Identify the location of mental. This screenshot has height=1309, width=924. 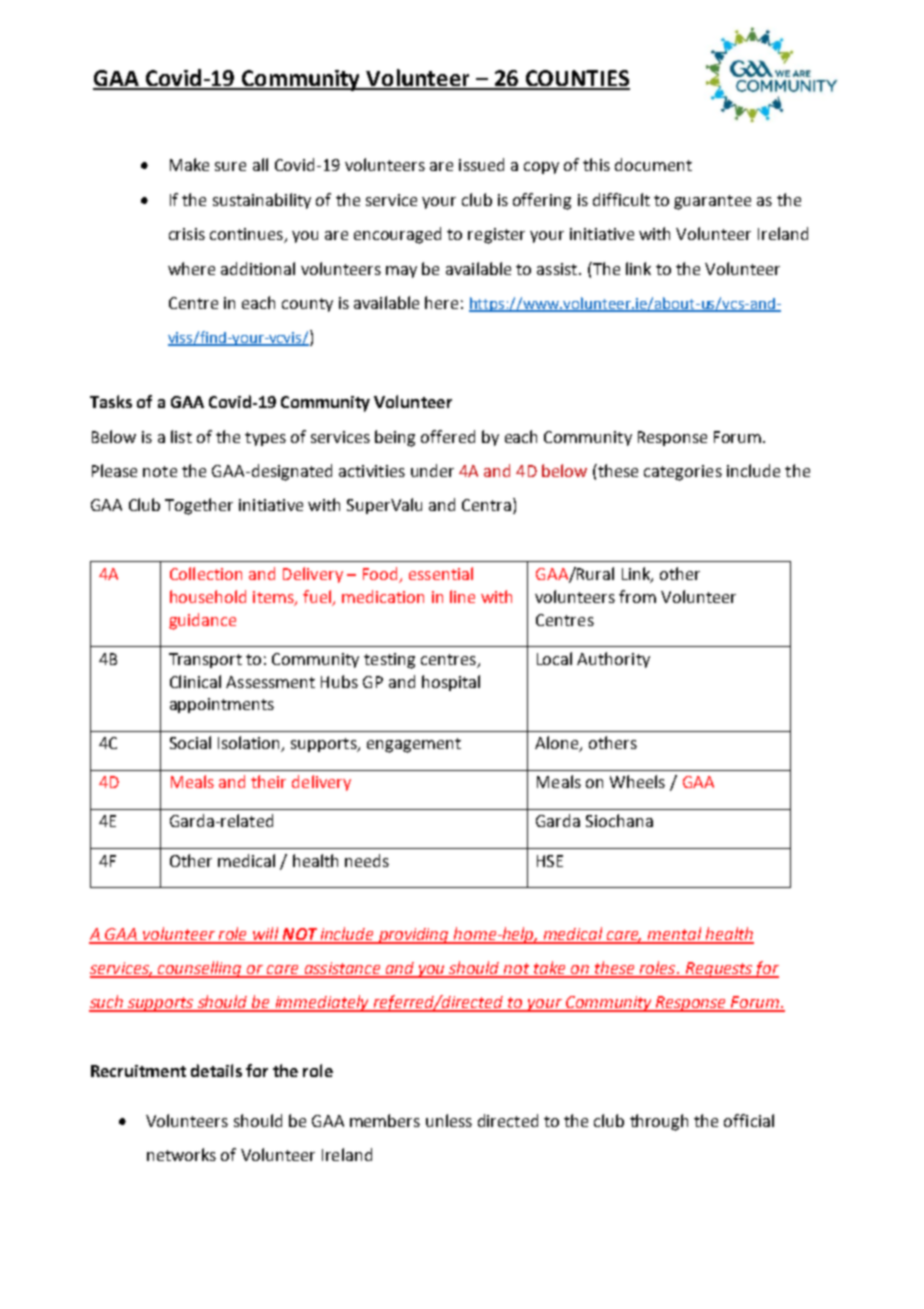
(675, 935).
